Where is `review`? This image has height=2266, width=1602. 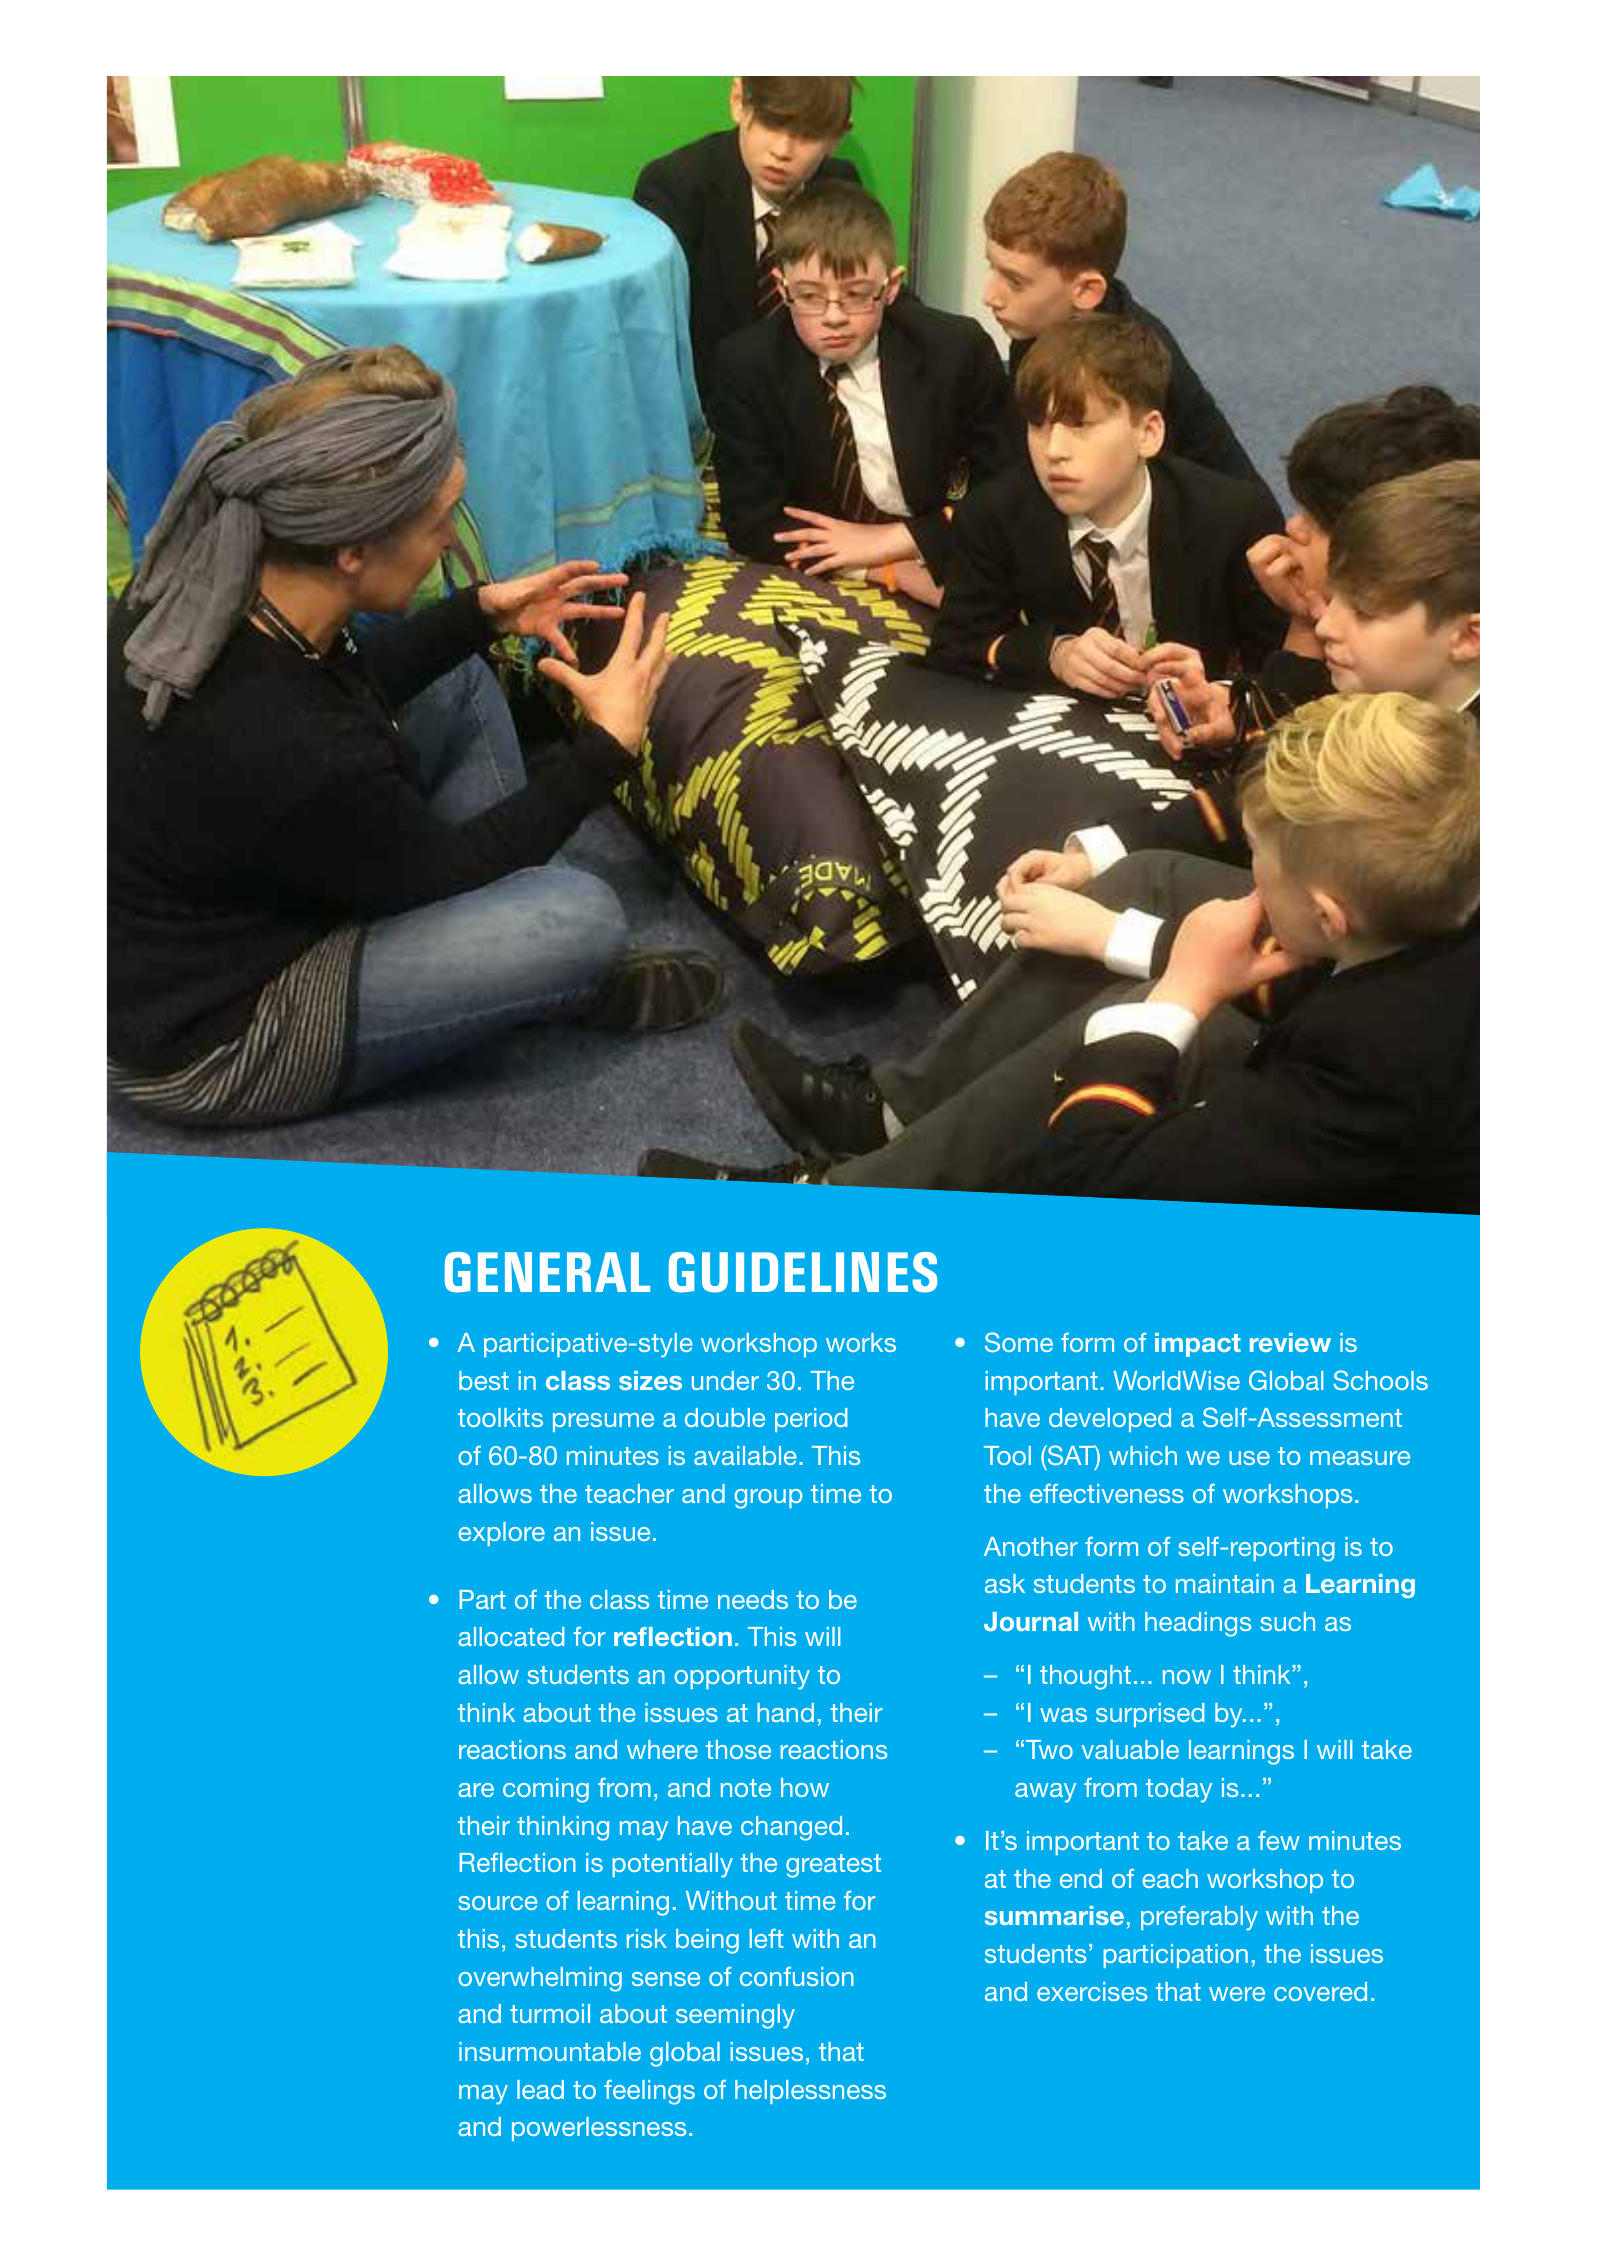
review is located at coordinates (1290, 1342).
